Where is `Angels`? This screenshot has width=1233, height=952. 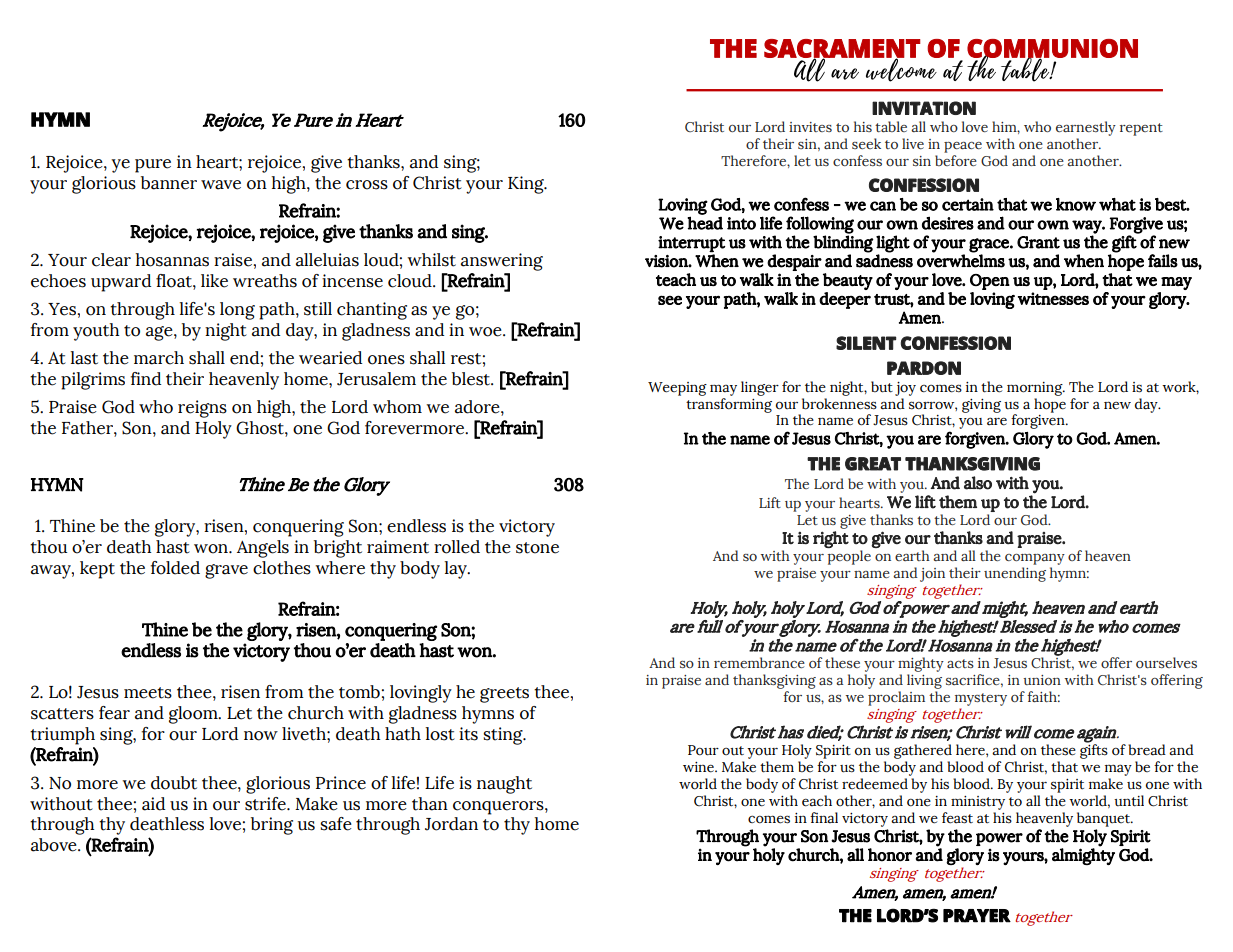 Angels is located at coordinates (263, 549).
